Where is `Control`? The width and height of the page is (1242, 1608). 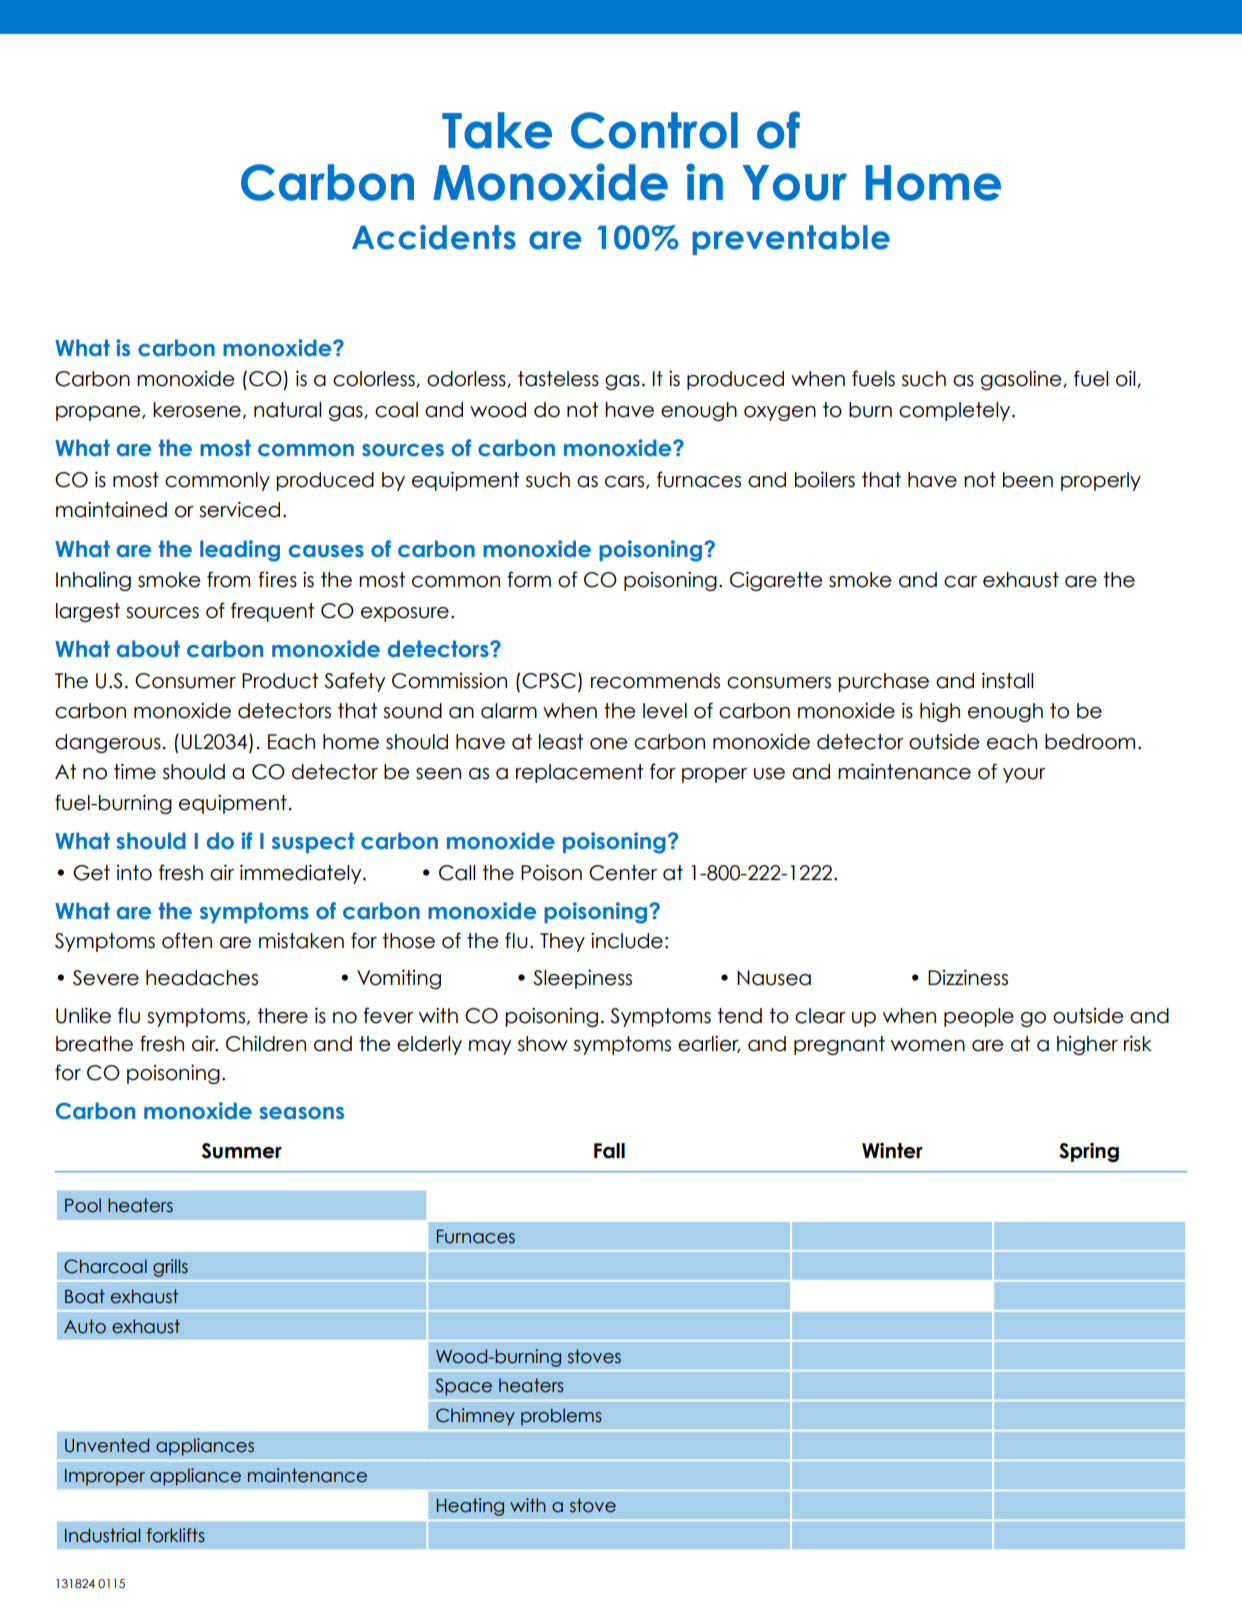 Control is located at coordinates (654, 130).
